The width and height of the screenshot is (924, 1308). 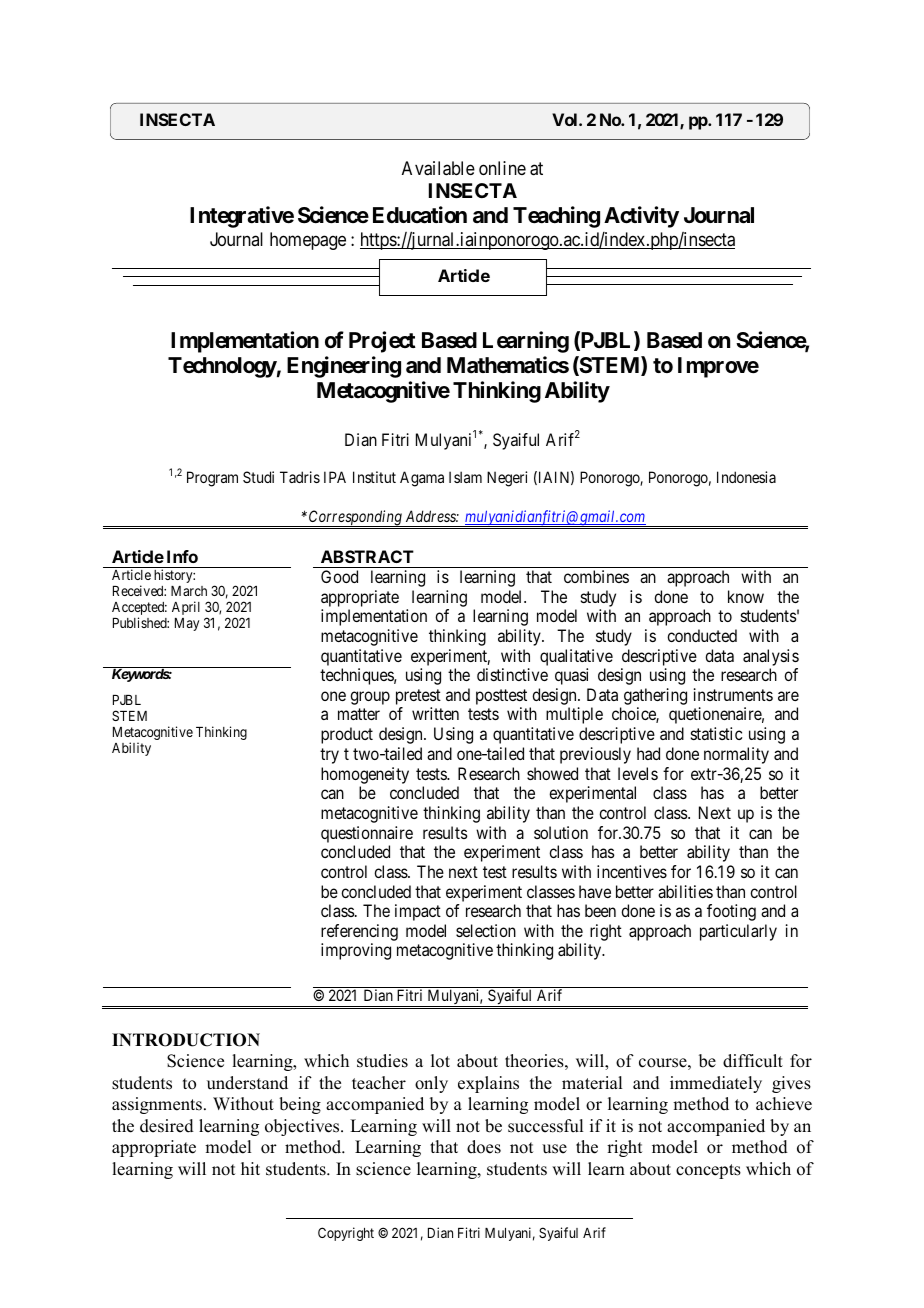 What do you see at coordinates (708, 1171) in the screenshot?
I see `concepts` at bounding box center [708, 1171].
